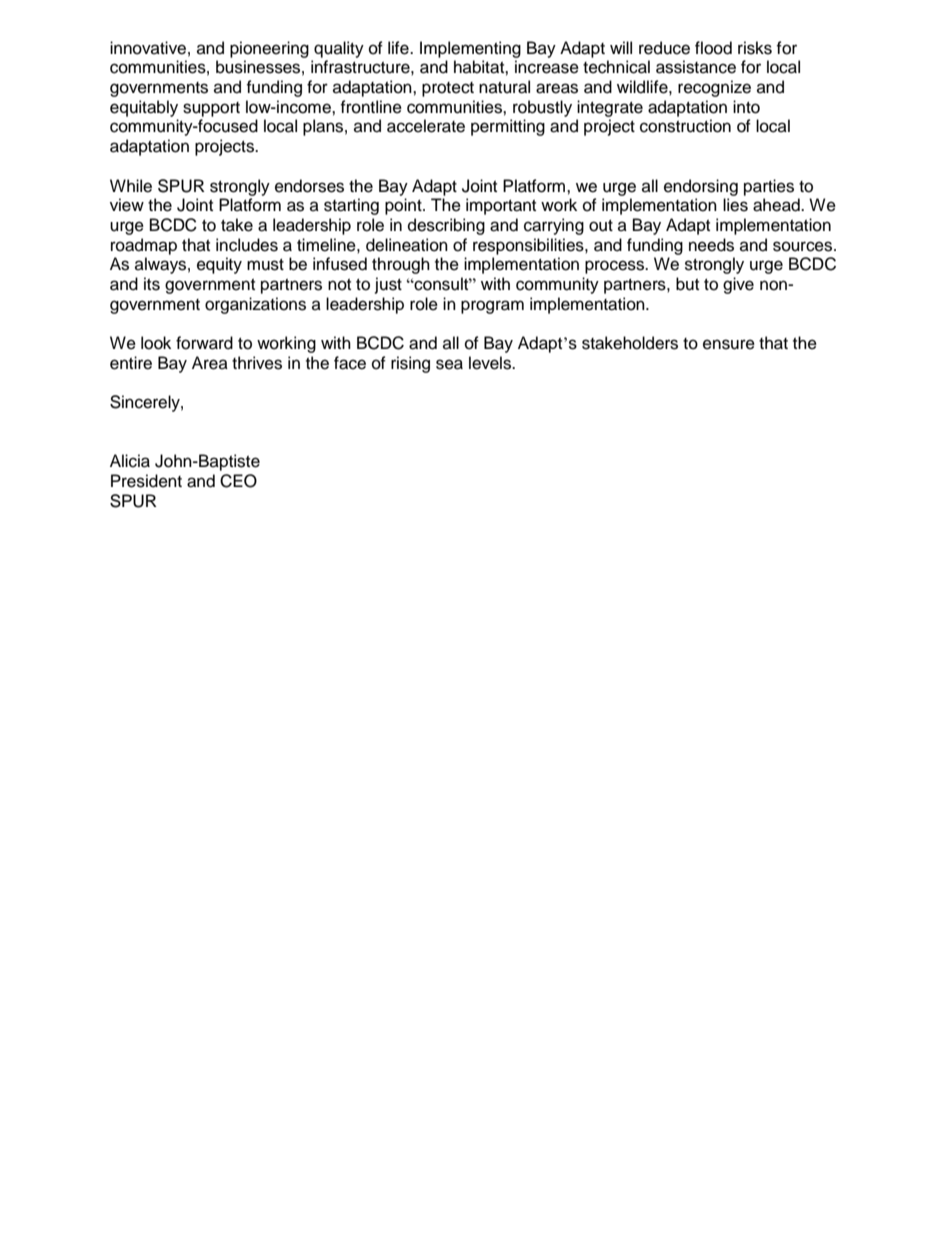 The image size is (952, 1233). I want to click on needs, so click(711, 245).
